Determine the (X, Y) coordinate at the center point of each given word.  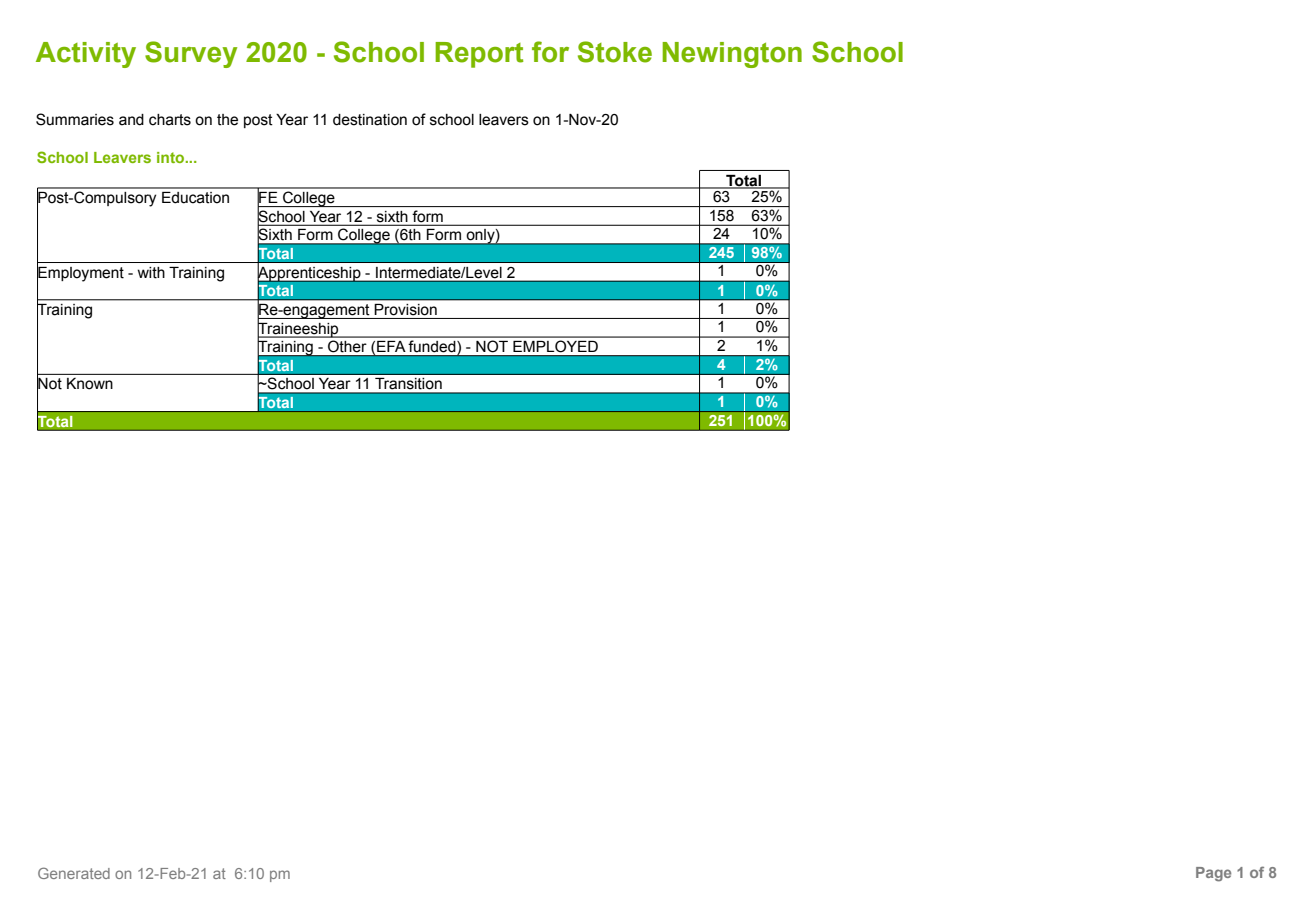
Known (90, 384)
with (151, 273)
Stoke (615, 52)
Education (195, 198)
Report (479, 55)
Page (1213, 874)
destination (370, 120)
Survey (191, 54)
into (172, 157)
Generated (74, 873)
